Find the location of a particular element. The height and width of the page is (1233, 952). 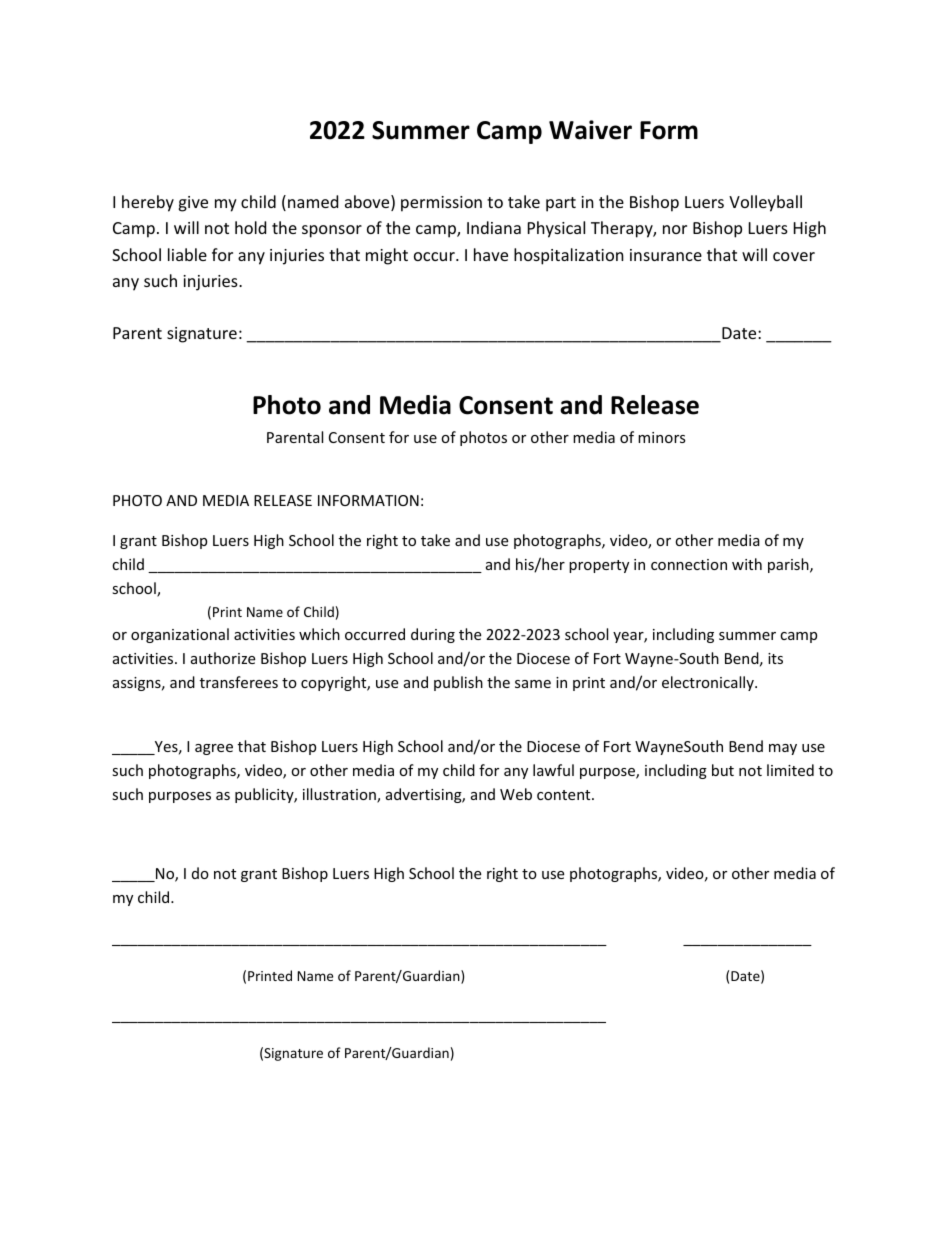

agree is located at coordinates (214, 749).
